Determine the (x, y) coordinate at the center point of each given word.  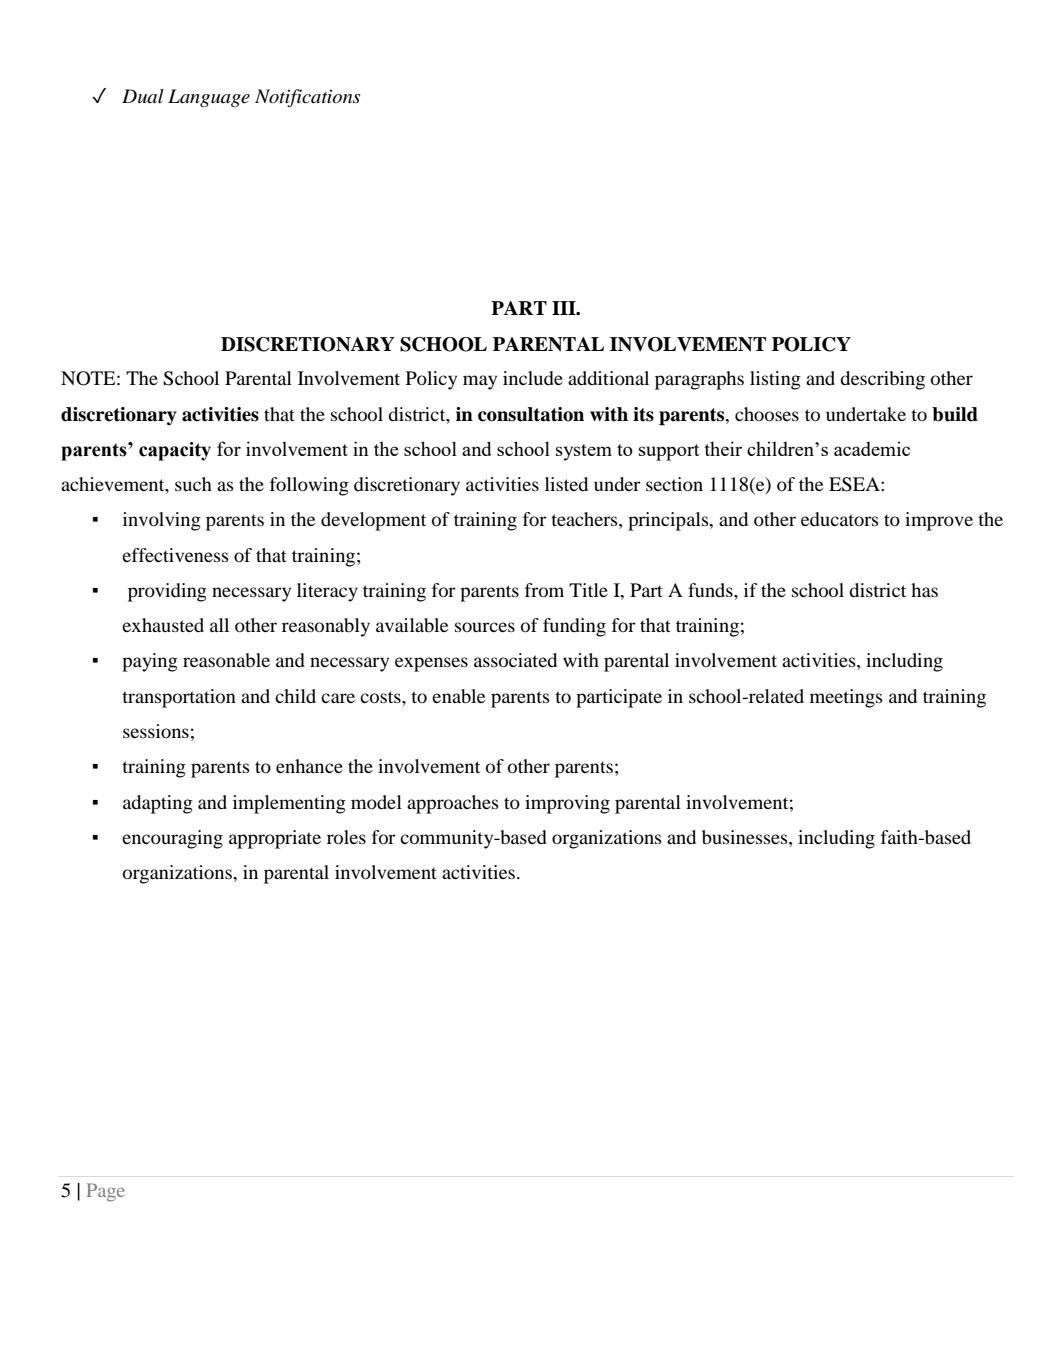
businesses (746, 837)
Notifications (307, 98)
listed (566, 484)
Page (106, 1192)
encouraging (172, 839)
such (193, 484)
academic (872, 448)
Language (209, 98)
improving (567, 804)
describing (882, 380)
